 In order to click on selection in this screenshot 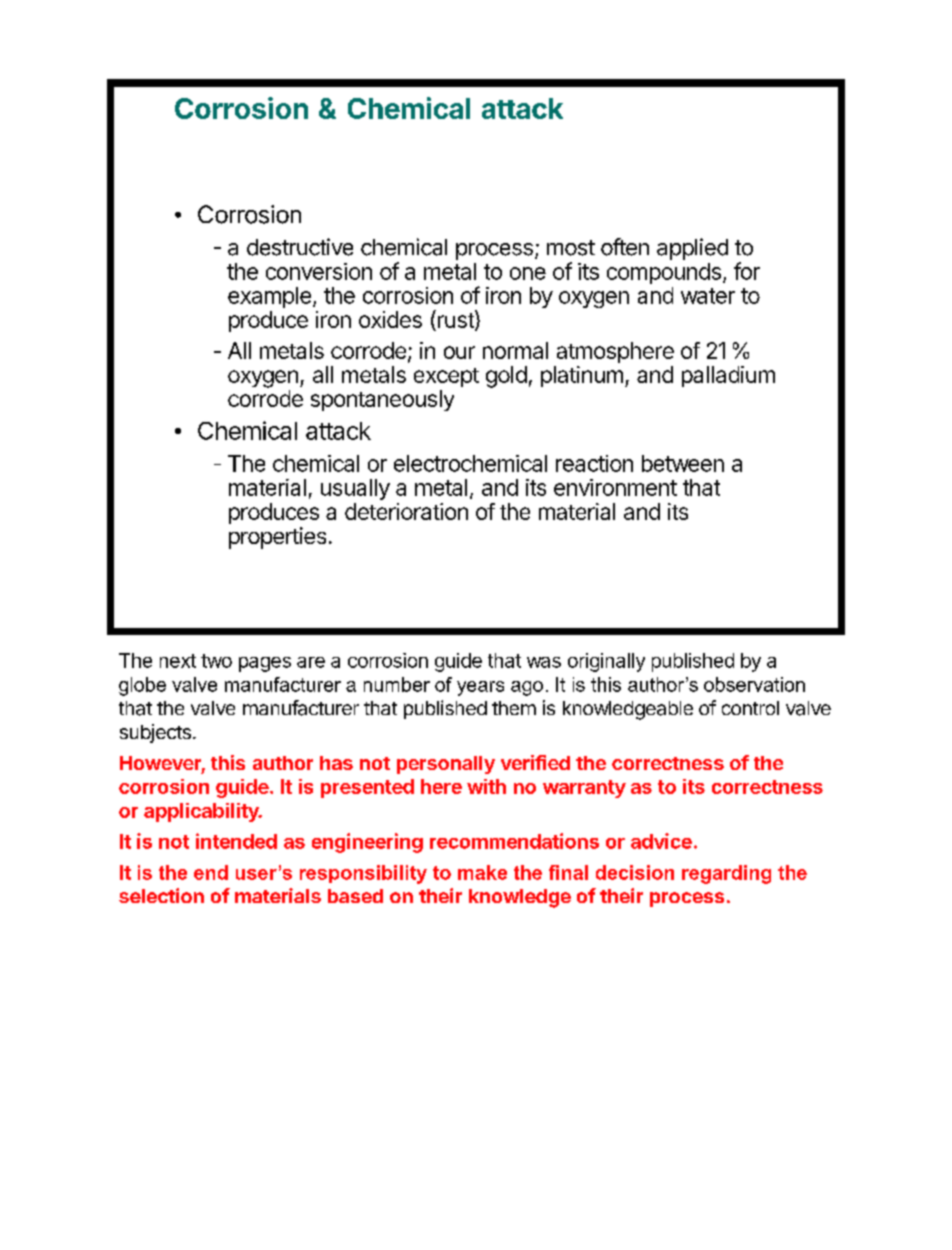, I will do `click(161, 895)`.
